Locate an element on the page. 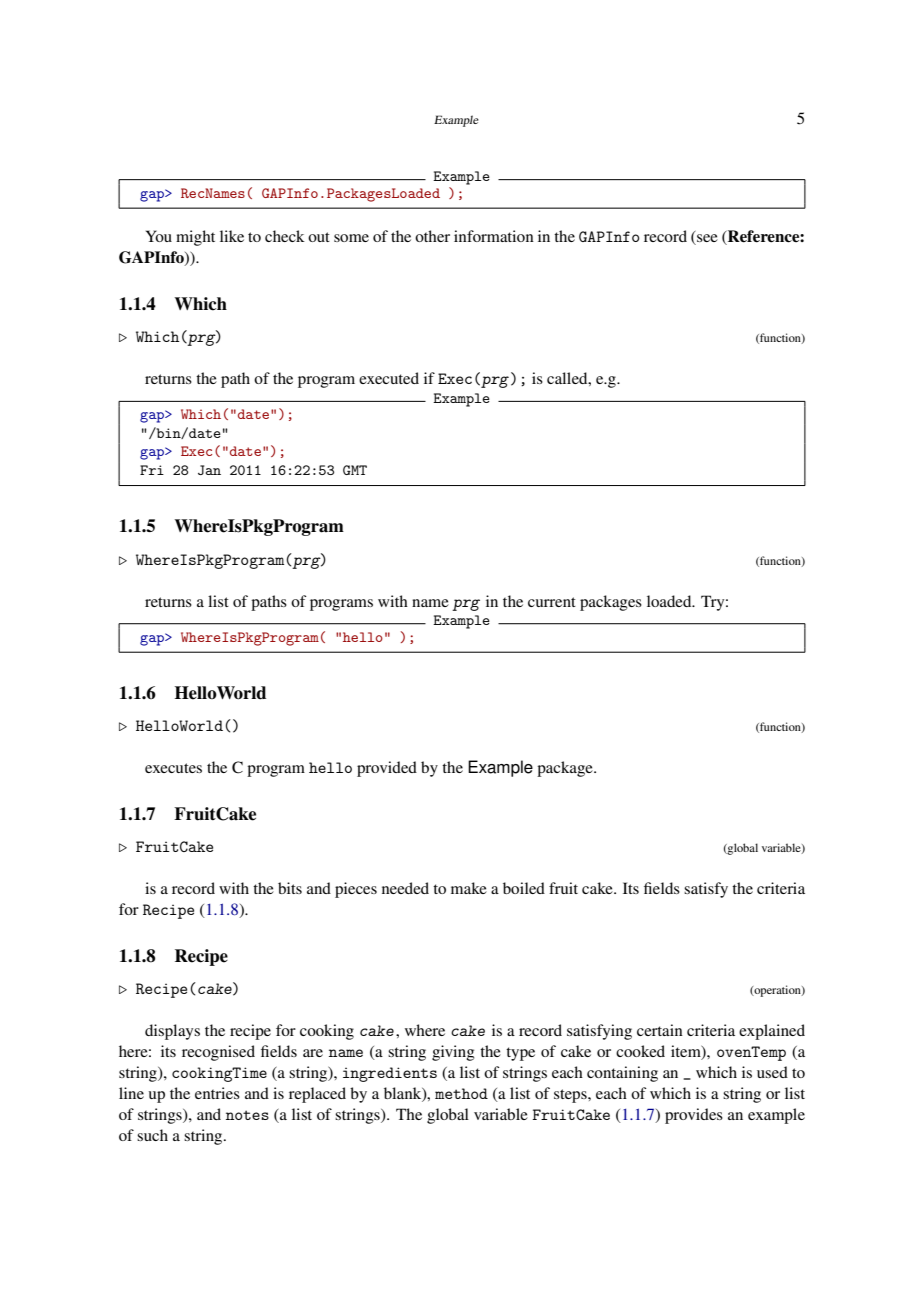  bits is located at coordinates (290, 888).
